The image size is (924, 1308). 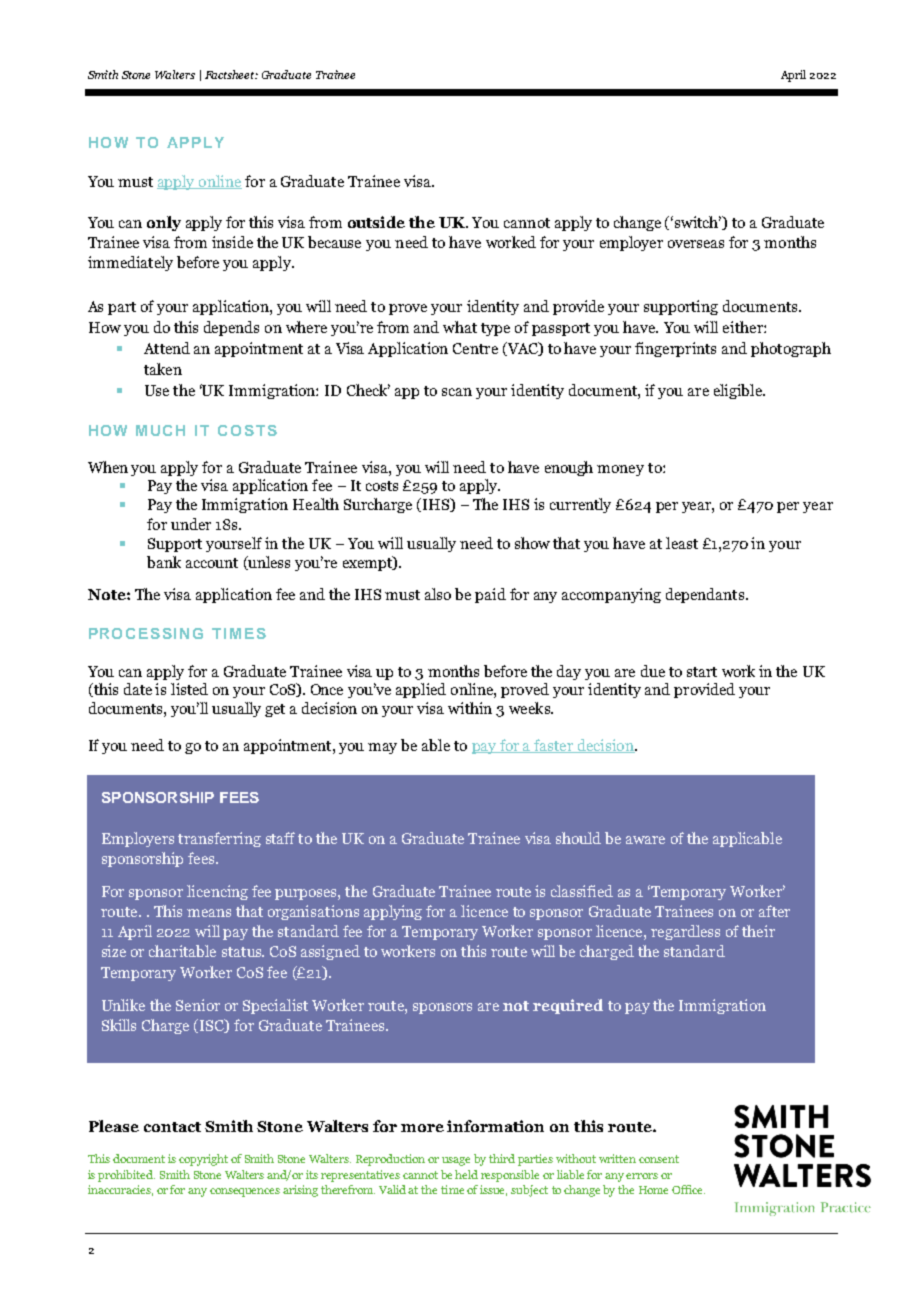 I want to click on should, so click(x=578, y=838).
